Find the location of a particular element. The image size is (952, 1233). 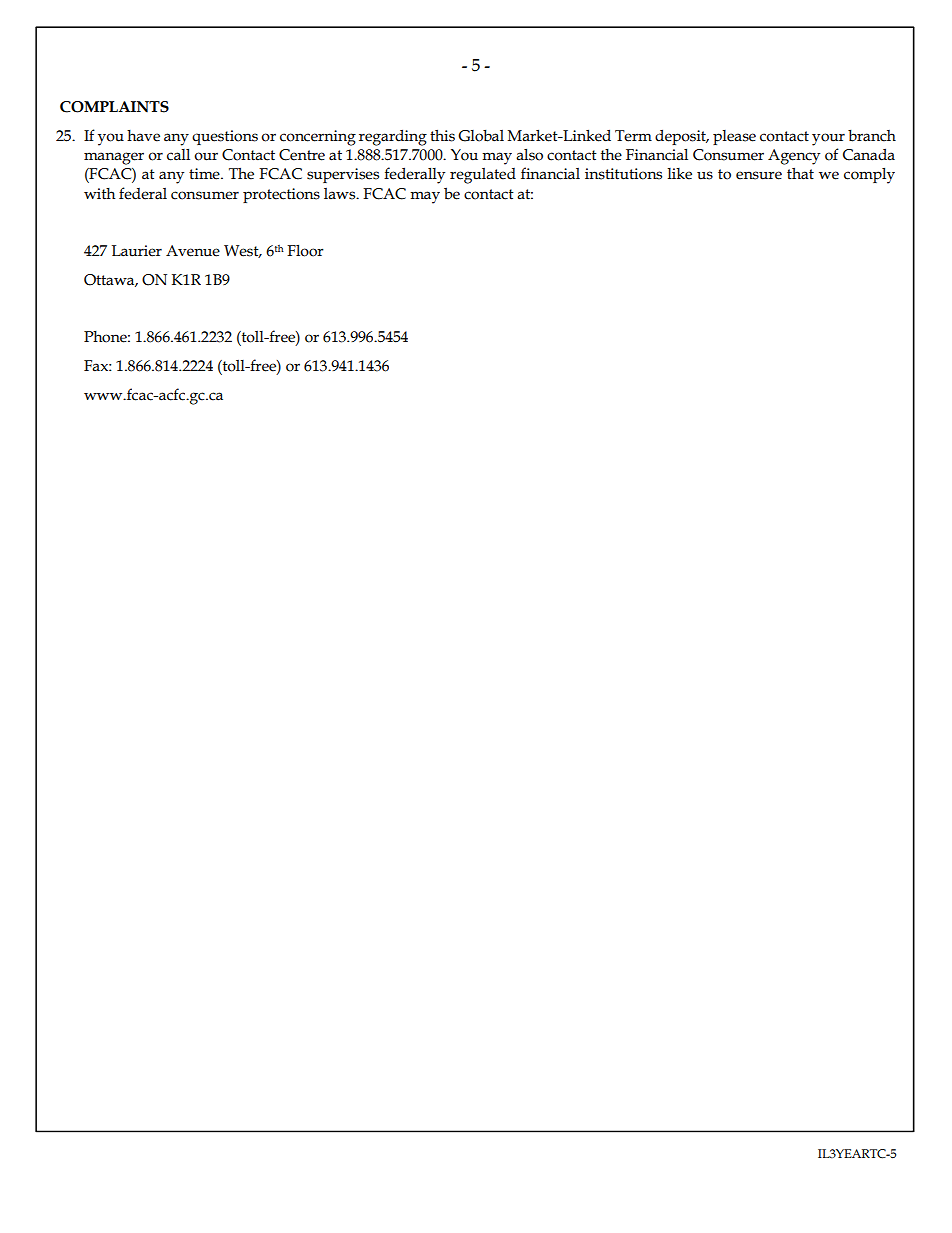

branch is located at coordinates (872, 135).
